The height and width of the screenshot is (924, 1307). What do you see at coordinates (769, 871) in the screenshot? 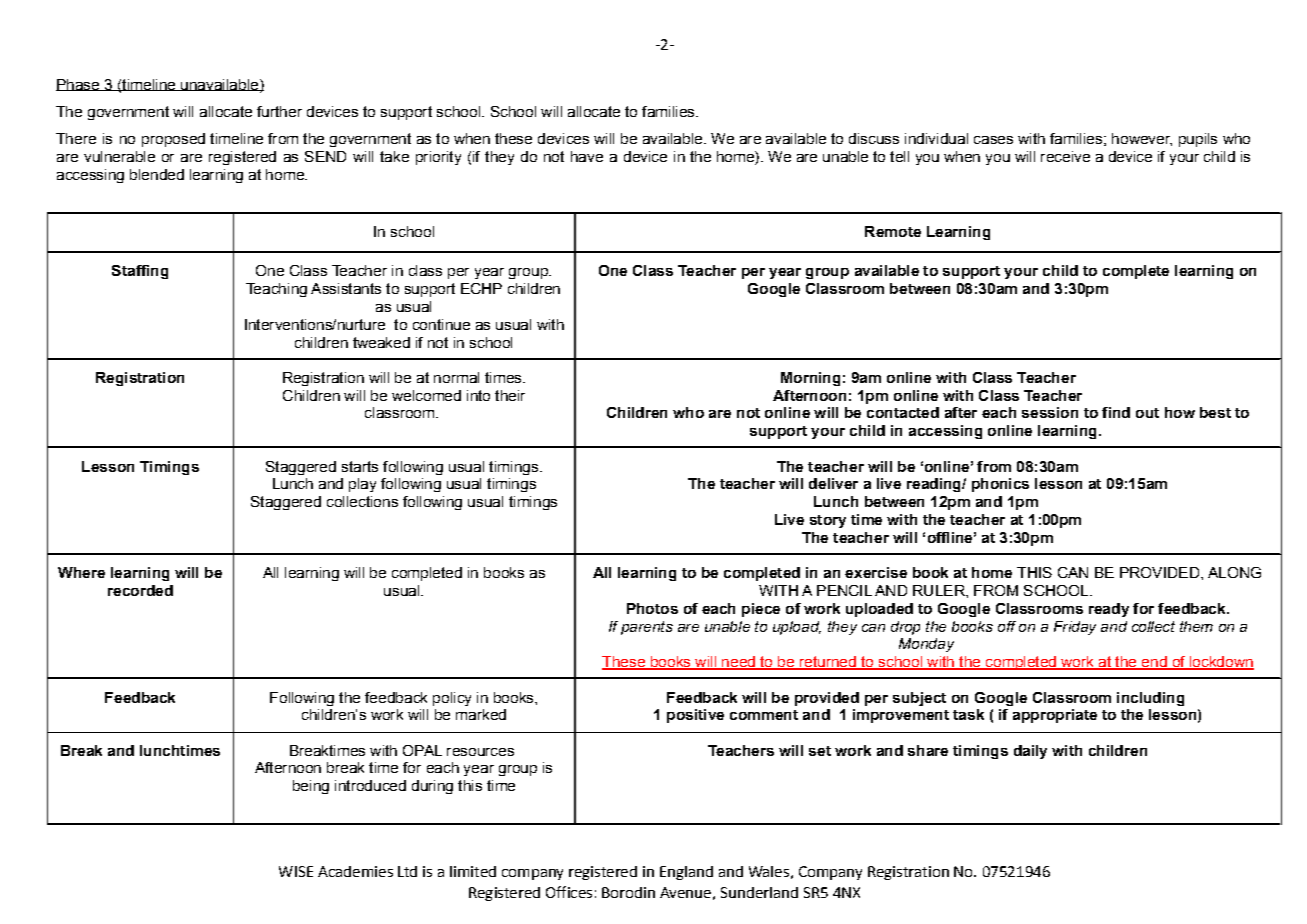
I see `Wales` at bounding box center [769, 871].
